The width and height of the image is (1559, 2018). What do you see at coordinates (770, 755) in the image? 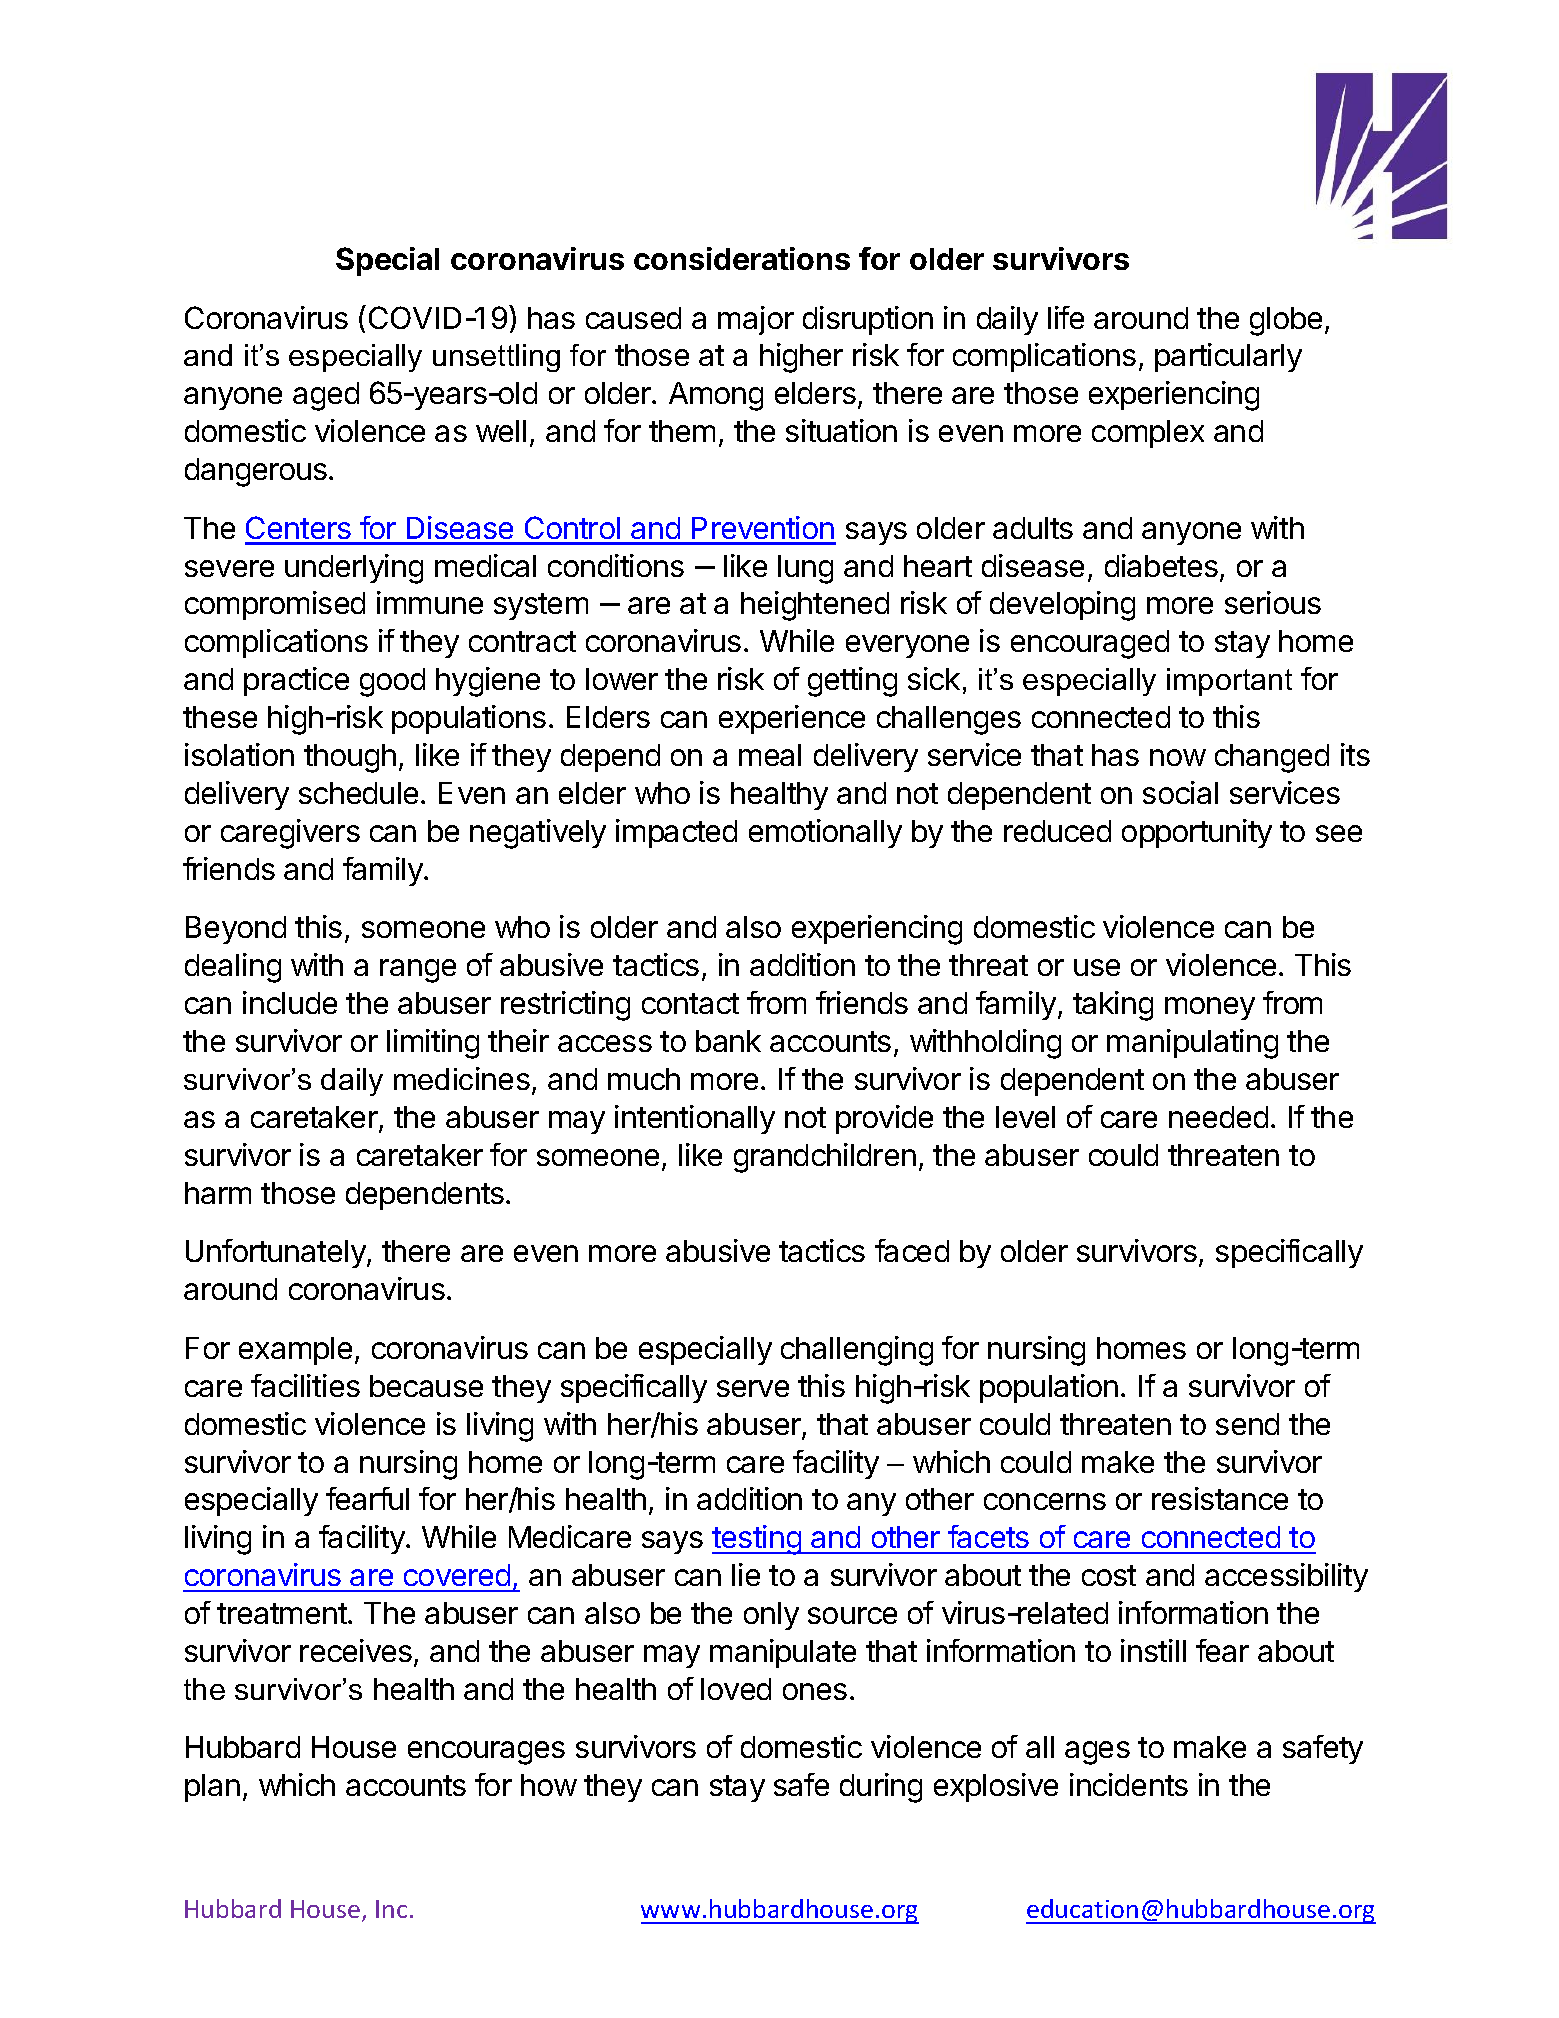
I see `meal` at bounding box center [770, 755].
